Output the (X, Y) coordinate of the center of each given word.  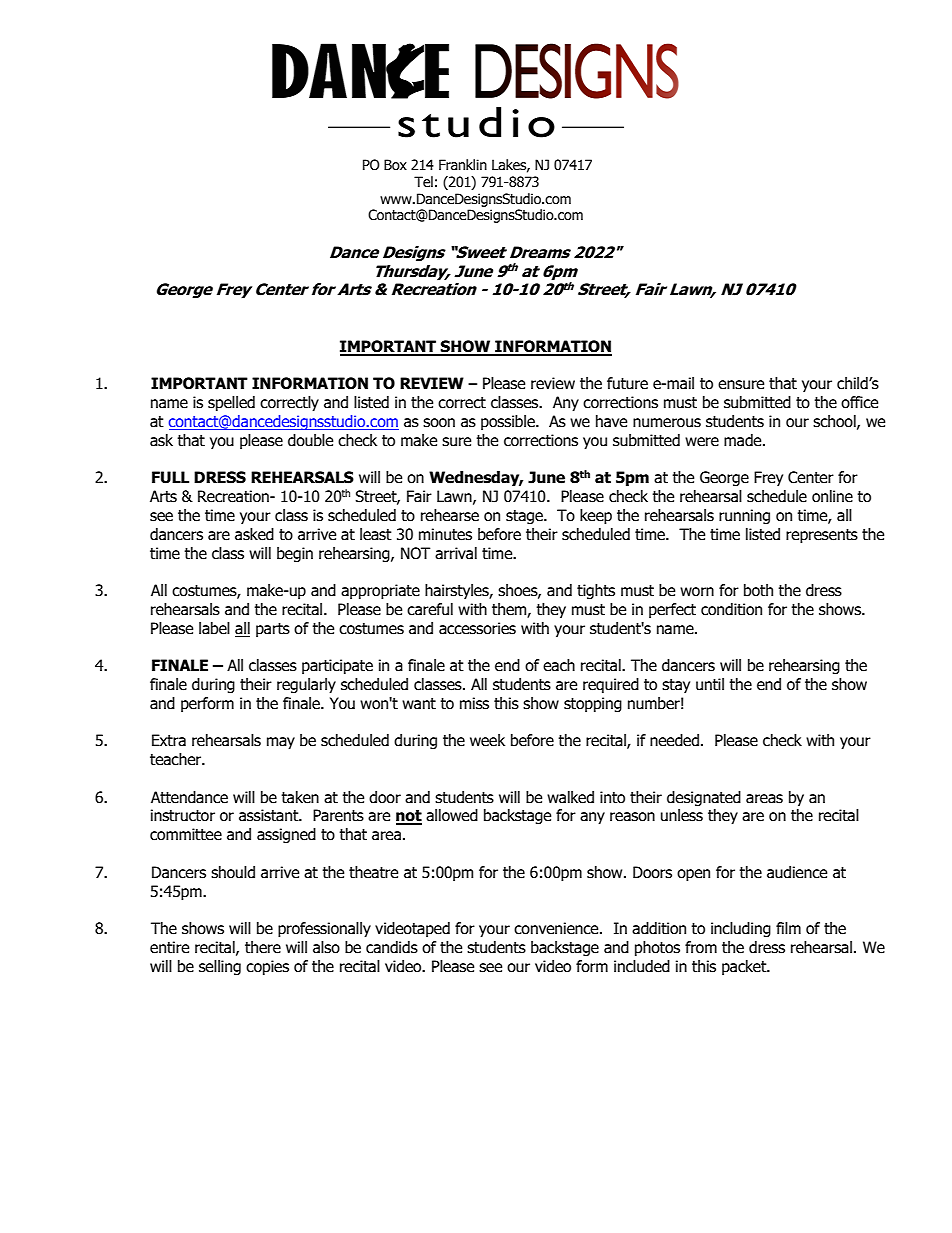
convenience (557, 928)
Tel (423, 182)
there (263, 947)
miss (474, 703)
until (710, 684)
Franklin (463, 165)
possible (509, 422)
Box (395, 165)
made (744, 440)
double (310, 440)
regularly (306, 685)
